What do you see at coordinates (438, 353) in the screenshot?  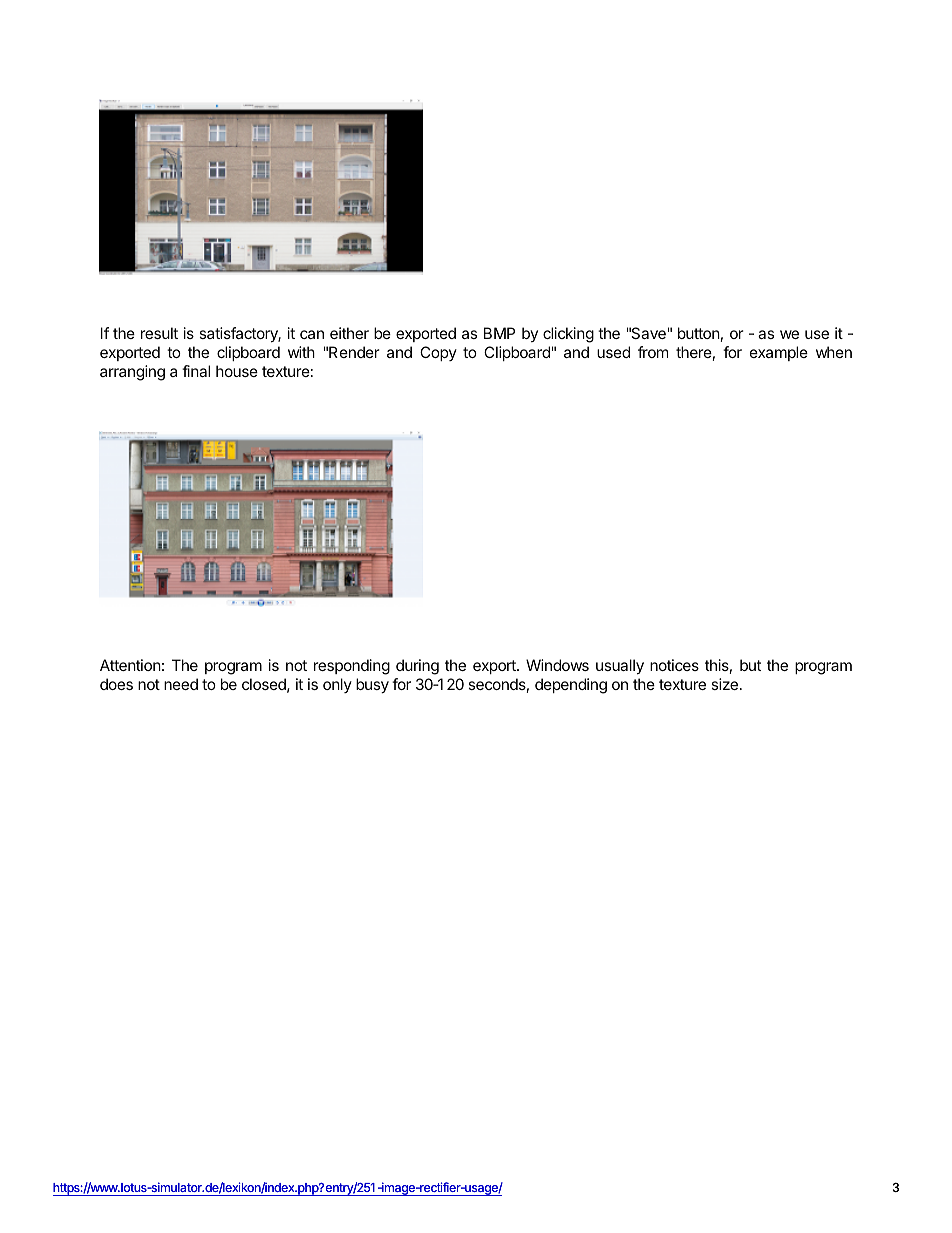 I see `Copy` at bounding box center [438, 353].
